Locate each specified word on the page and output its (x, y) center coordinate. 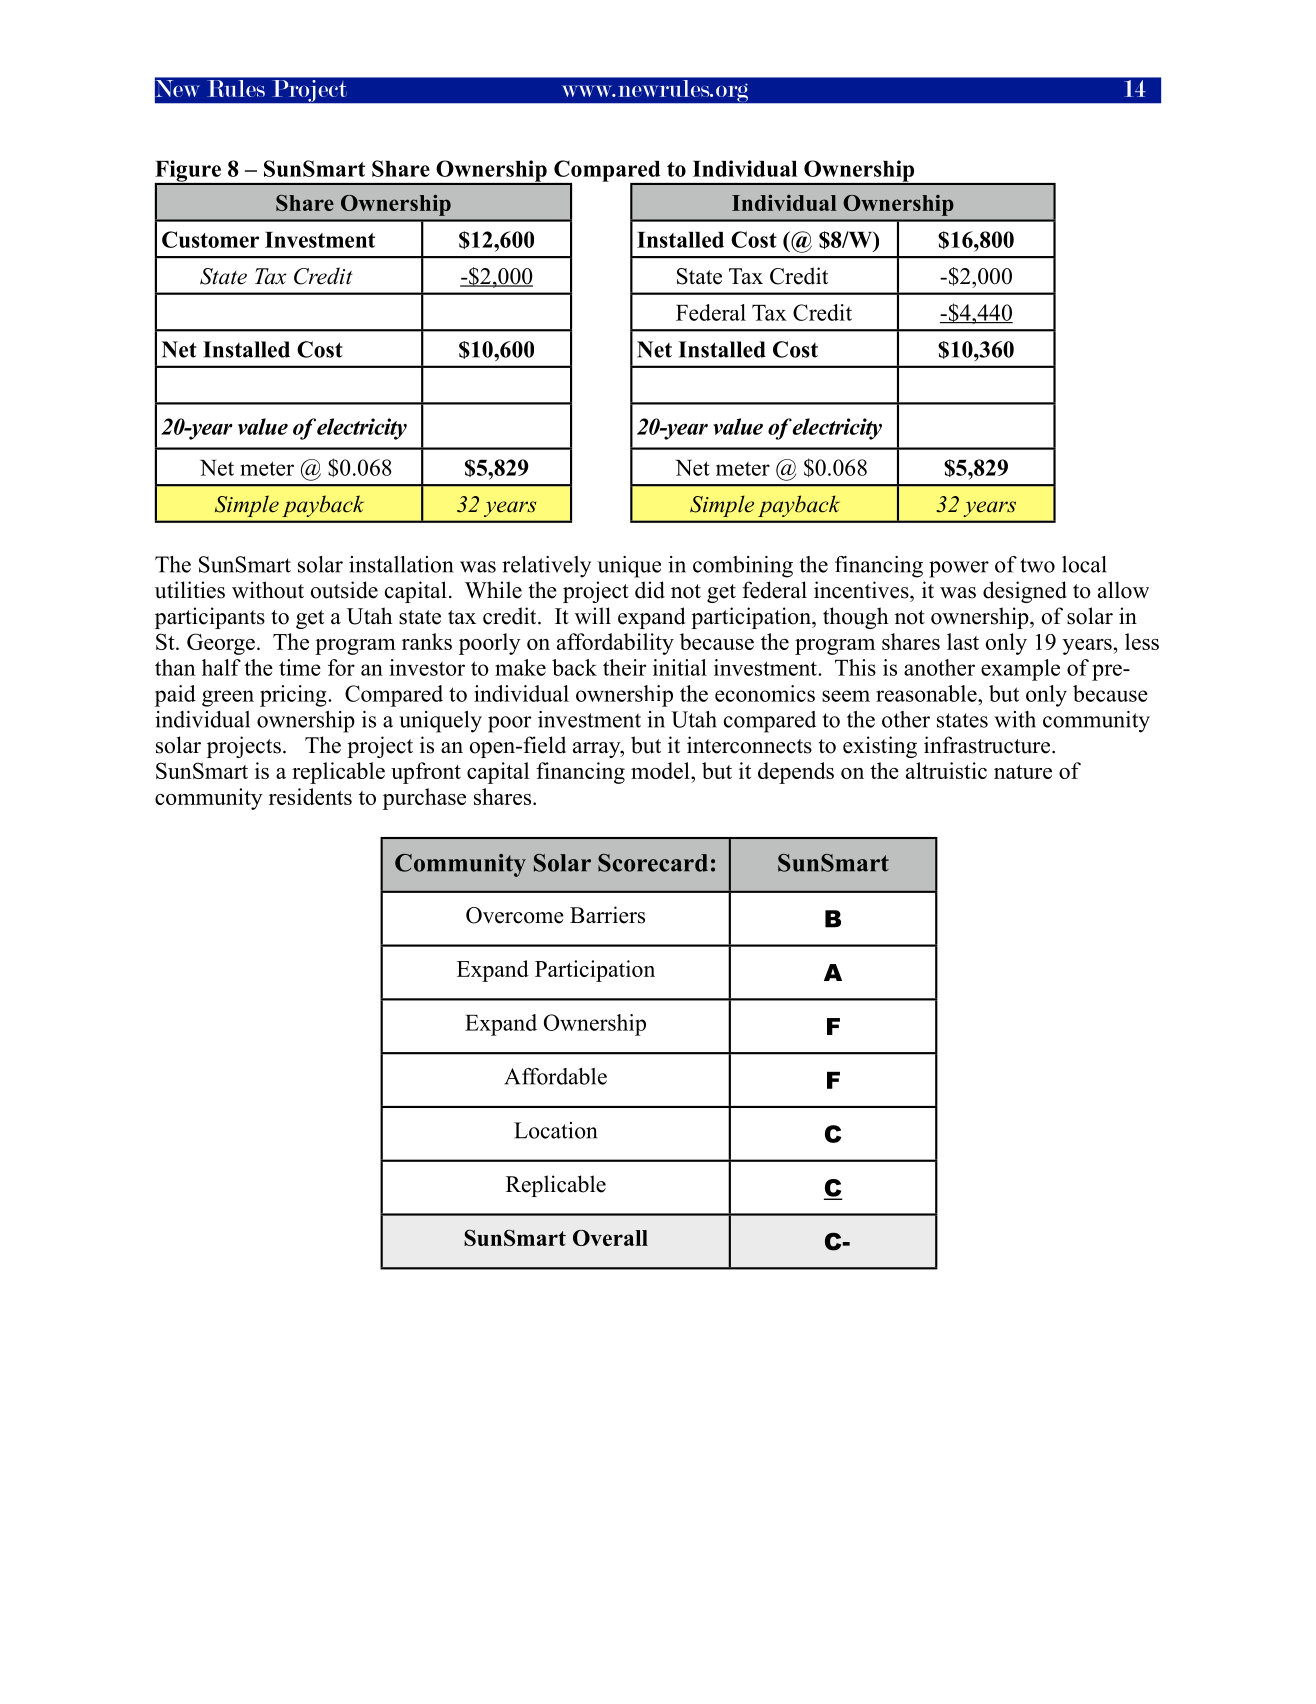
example (1020, 670)
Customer (210, 239)
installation (401, 564)
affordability (615, 644)
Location (555, 1130)
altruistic (946, 770)
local (1084, 564)
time (300, 667)
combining (743, 567)
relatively (546, 567)
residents (310, 796)
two (1037, 565)
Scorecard (653, 863)
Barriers (607, 915)
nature (1023, 772)
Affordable (555, 1076)
